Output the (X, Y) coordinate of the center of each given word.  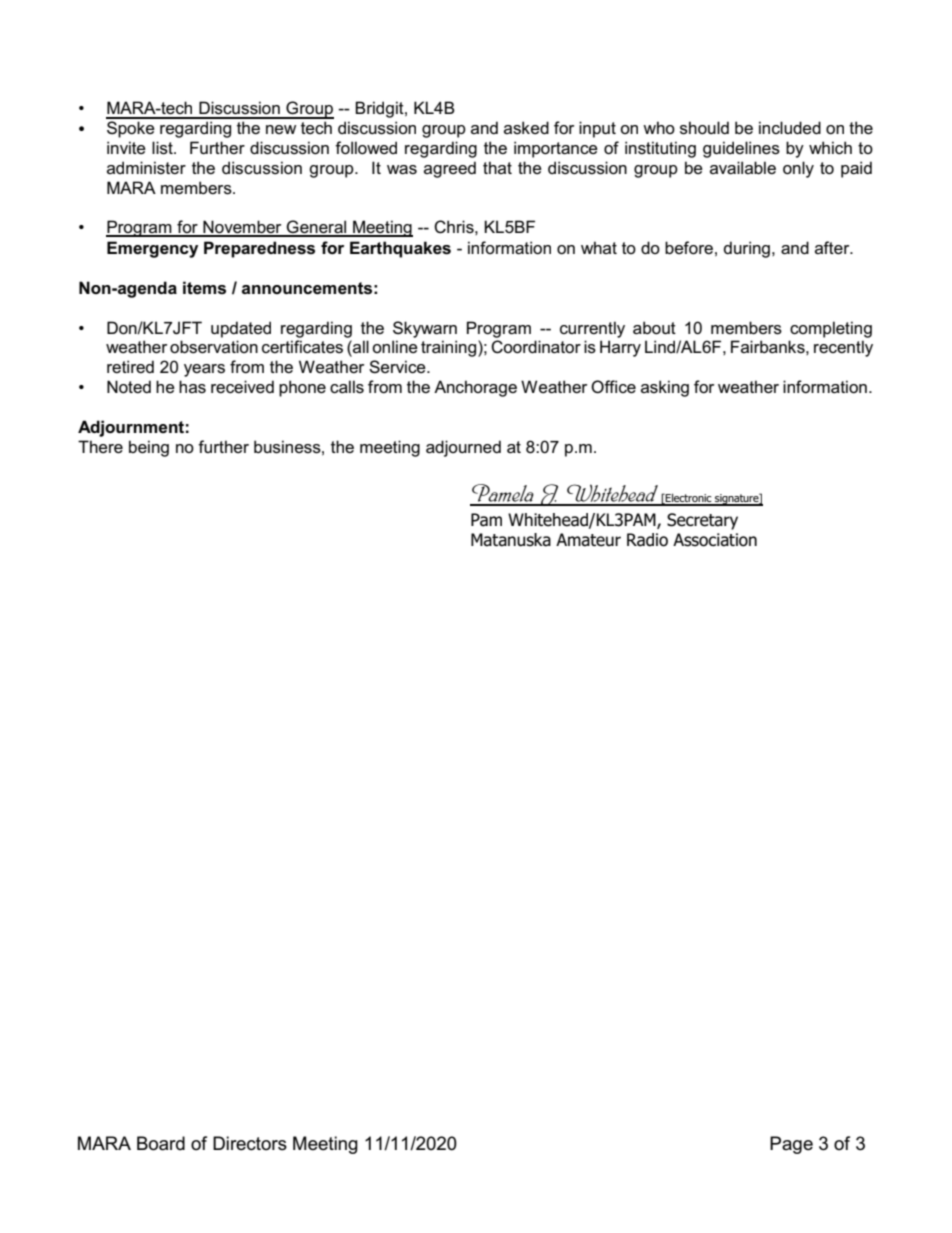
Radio (647, 540)
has (192, 387)
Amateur (588, 540)
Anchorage (475, 388)
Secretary (702, 521)
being (149, 448)
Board (161, 1143)
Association (715, 540)
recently (843, 348)
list (163, 148)
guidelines (741, 149)
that (497, 167)
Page (791, 1145)
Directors (250, 1143)
